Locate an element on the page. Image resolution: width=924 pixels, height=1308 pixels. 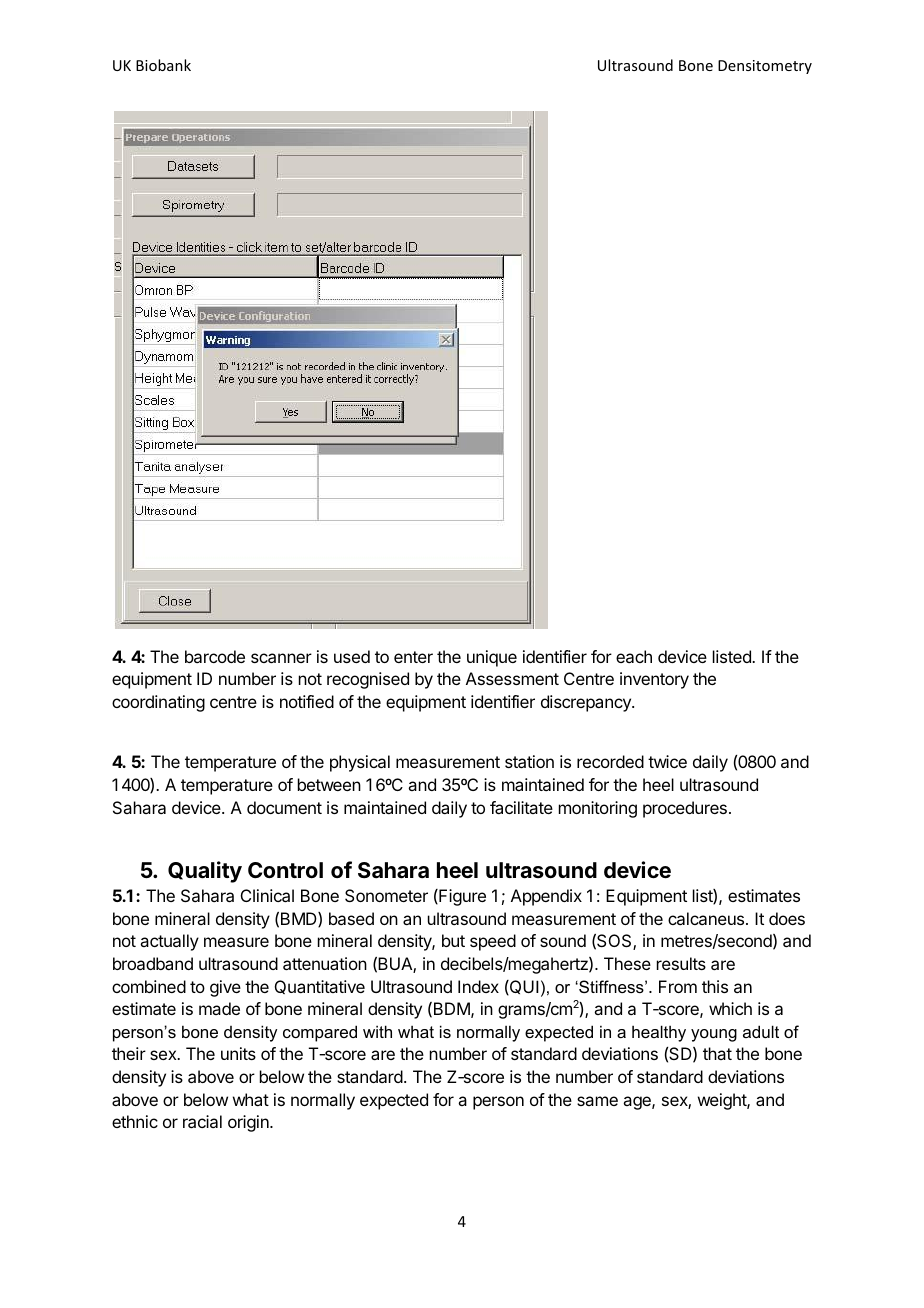
barcode is located at coordinates (215, 656).
